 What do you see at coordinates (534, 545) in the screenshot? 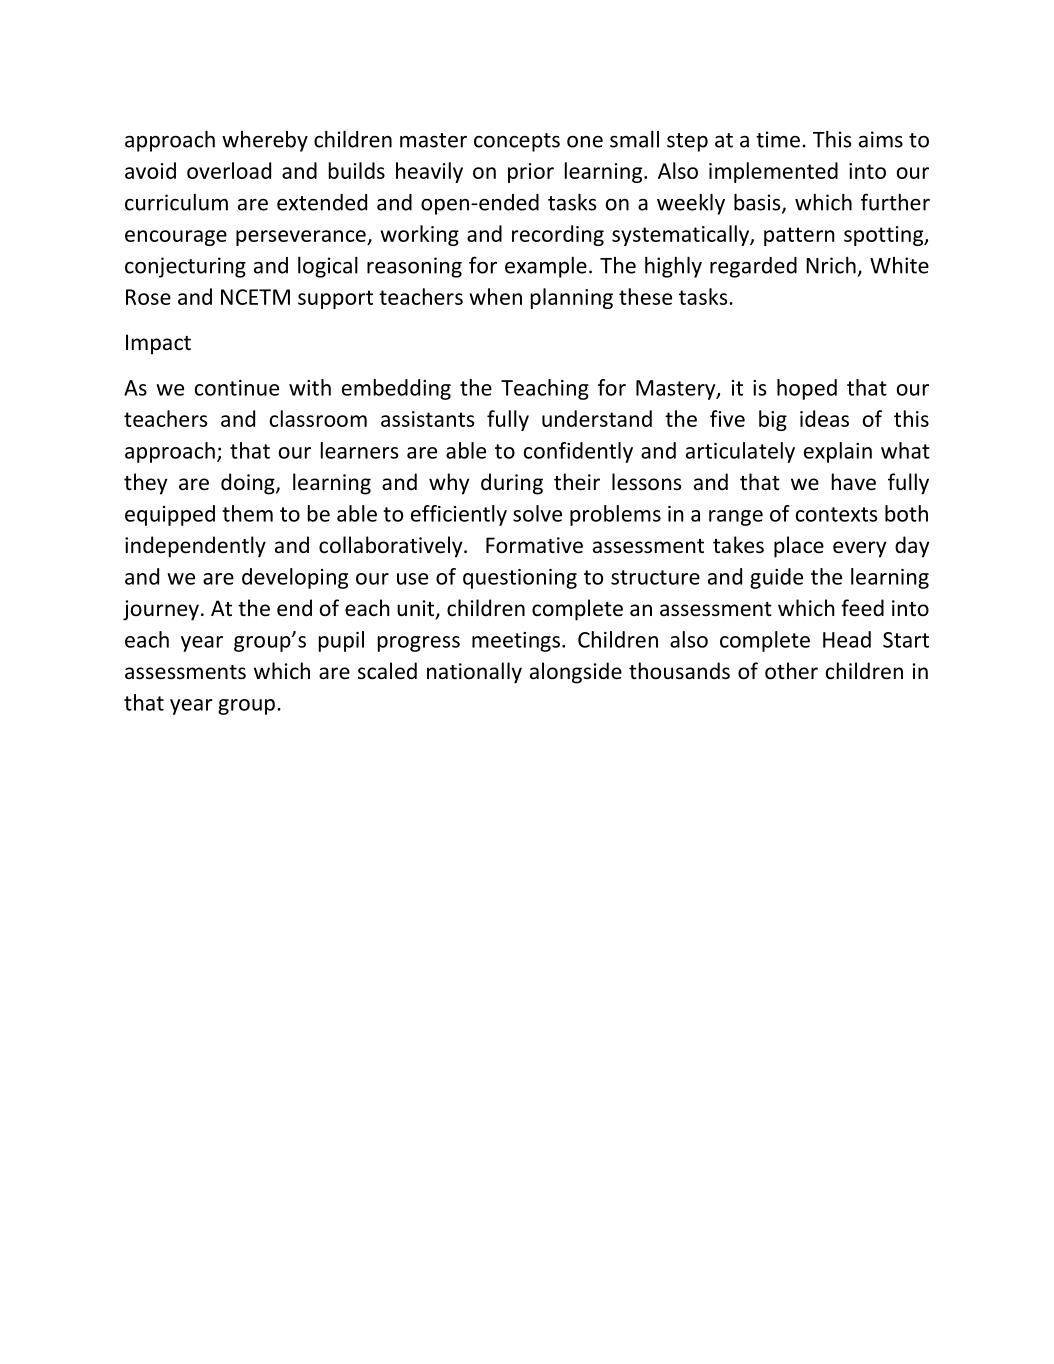
I see `Formative` at bounding box center [534, 545].
